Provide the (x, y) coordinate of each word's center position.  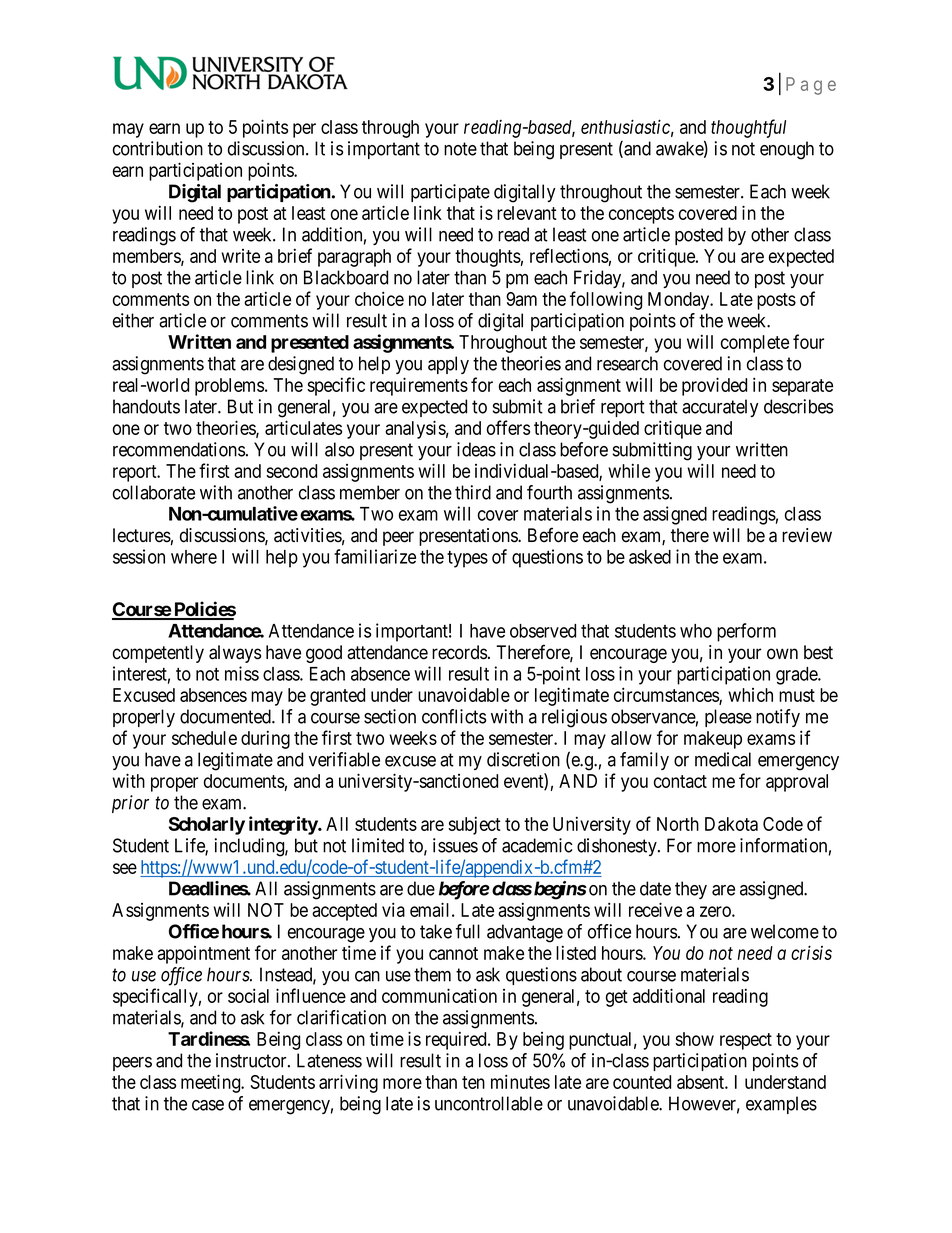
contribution (158, 148)
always (235, 654)
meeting (212, 1083)
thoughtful (748, 128)
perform (746, 632)
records (459, 652)
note (460, 149)
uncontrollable (489, 1103)
